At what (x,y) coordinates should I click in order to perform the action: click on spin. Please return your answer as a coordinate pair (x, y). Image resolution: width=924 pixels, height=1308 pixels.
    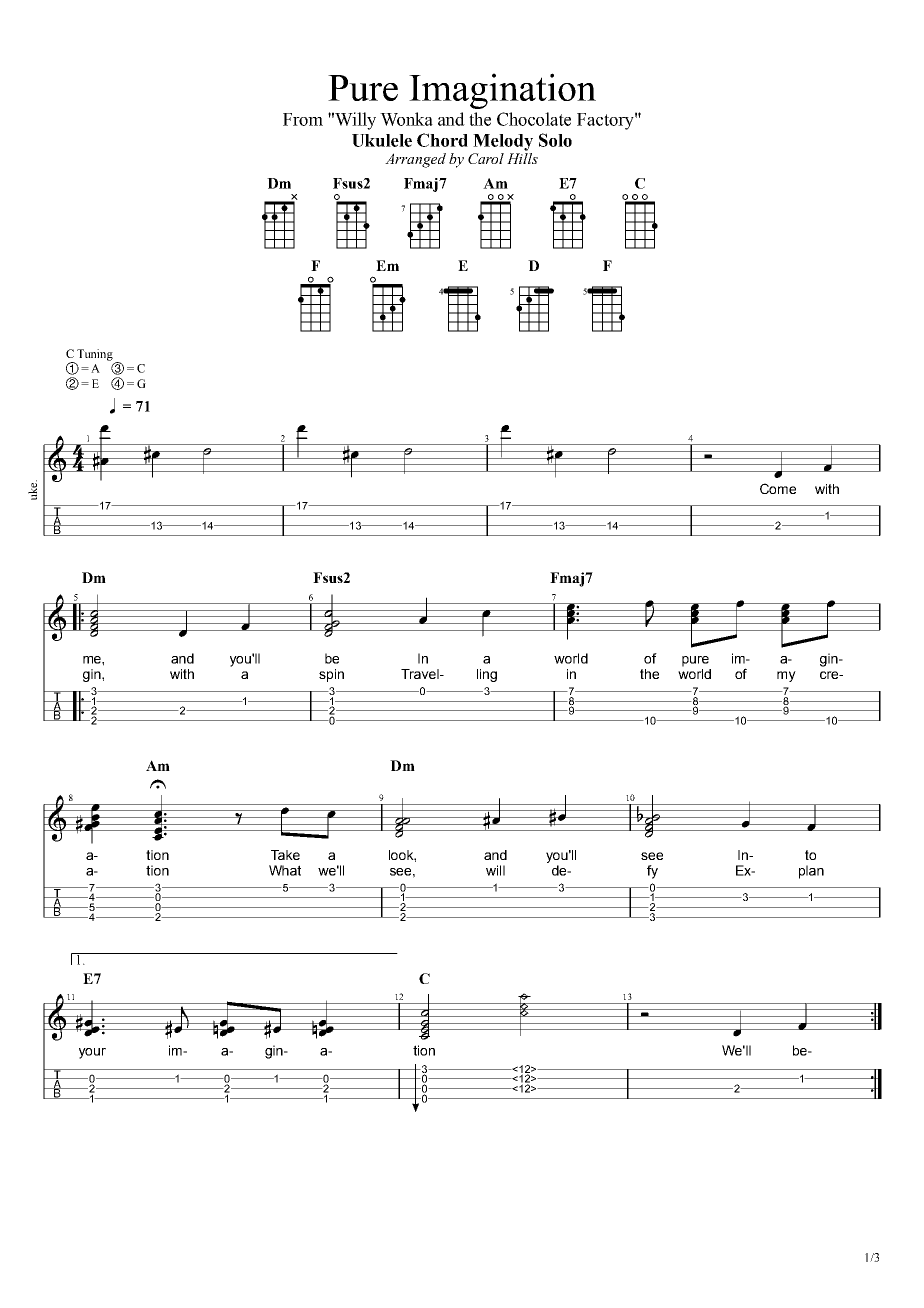
    Looking at the image, I should click on (331, 675).
